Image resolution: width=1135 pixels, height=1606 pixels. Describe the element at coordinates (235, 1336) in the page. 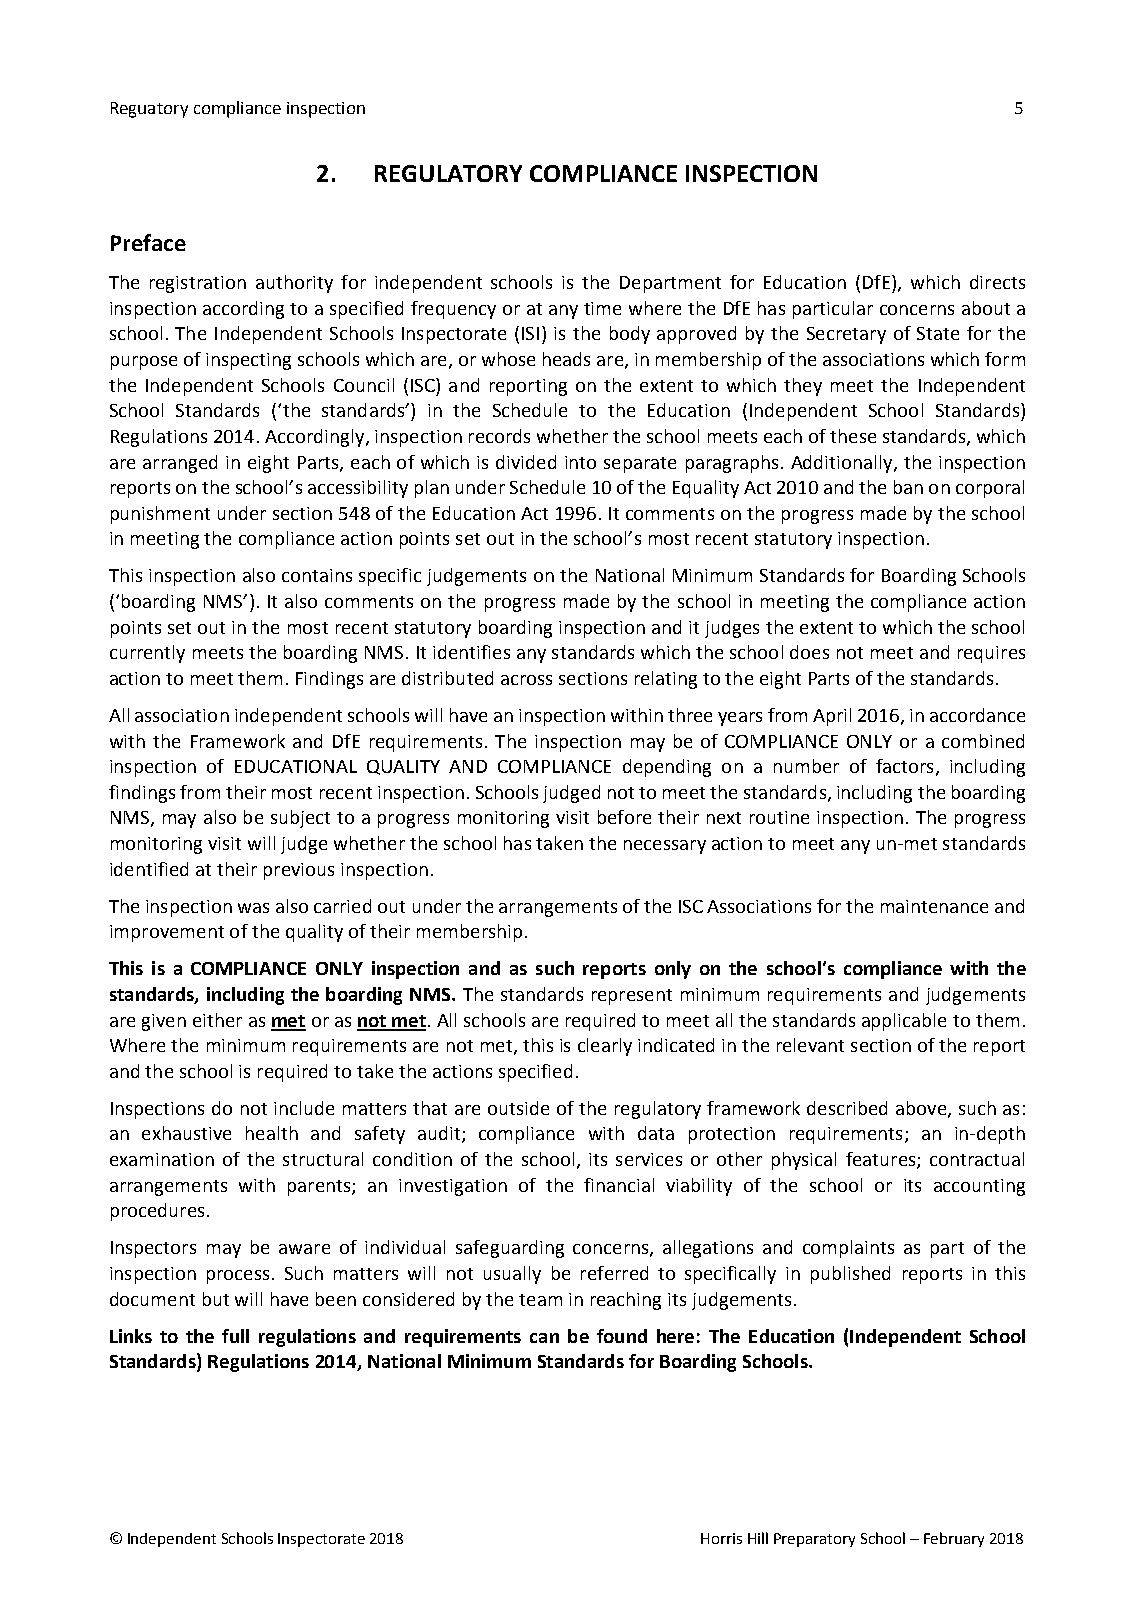

I see `full` at that location.
